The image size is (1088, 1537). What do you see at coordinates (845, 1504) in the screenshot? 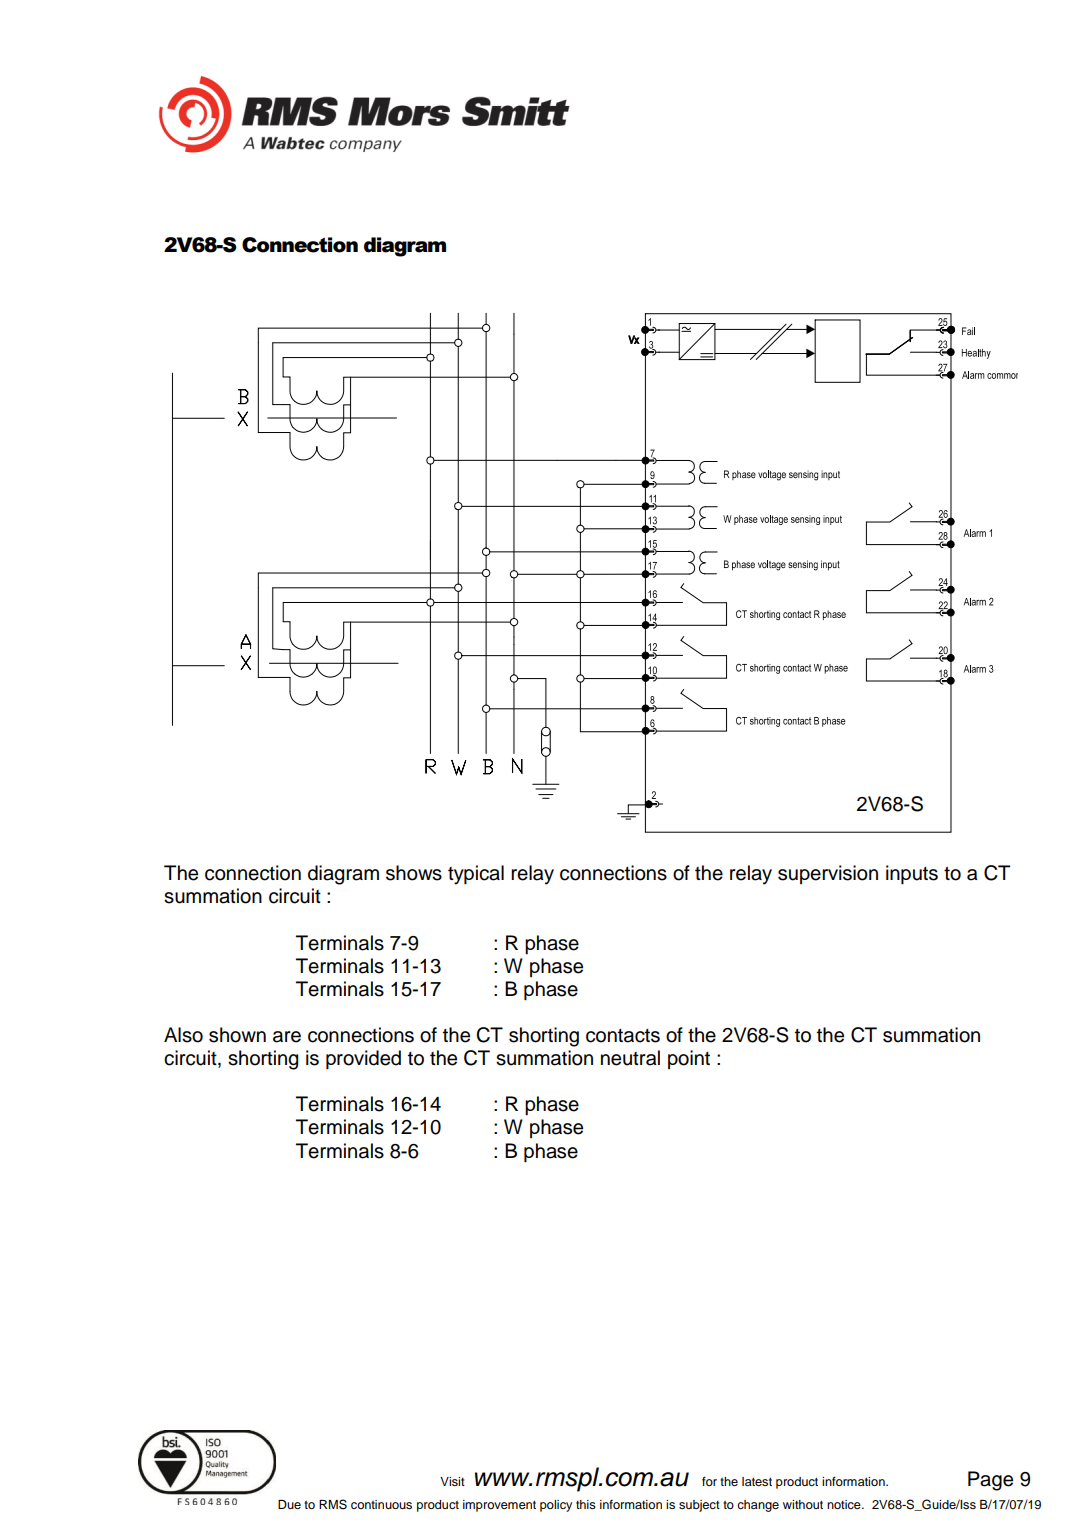
I see `notice` at bounding box center [845, 1504].
